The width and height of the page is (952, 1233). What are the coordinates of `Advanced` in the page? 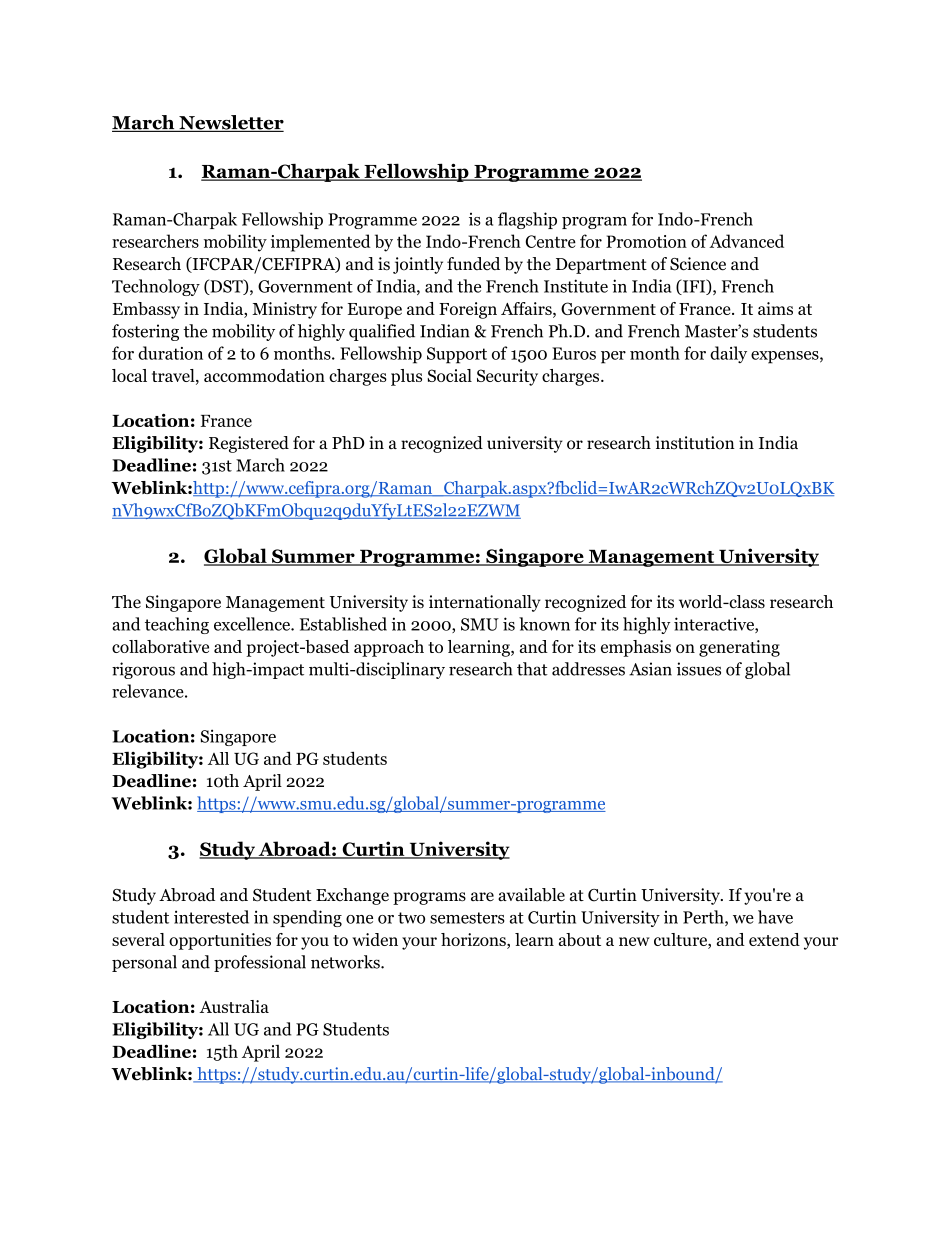 It's located at (746, 241).
